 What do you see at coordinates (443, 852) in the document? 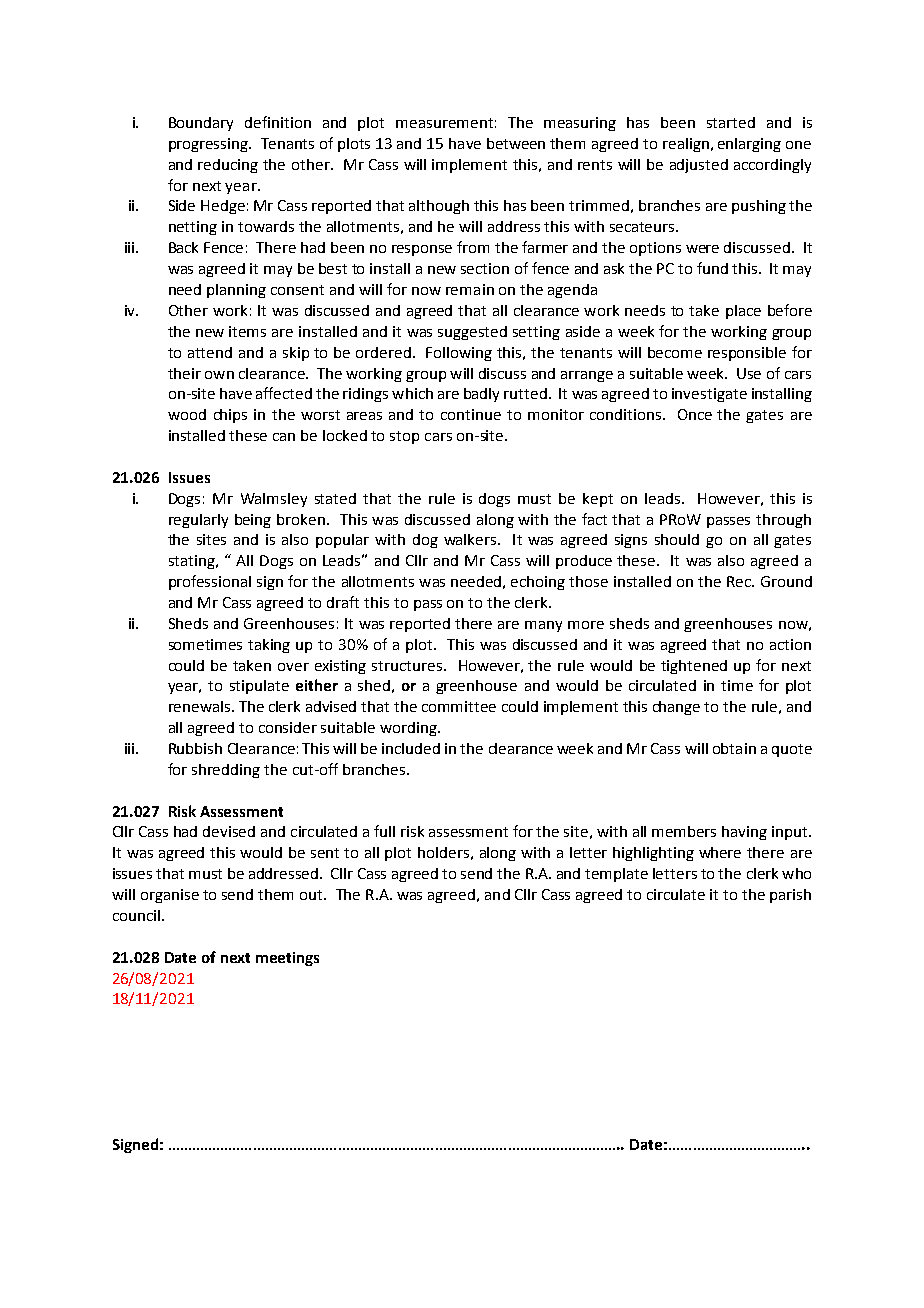
I see `holders` at bounding box center [443, 852].
